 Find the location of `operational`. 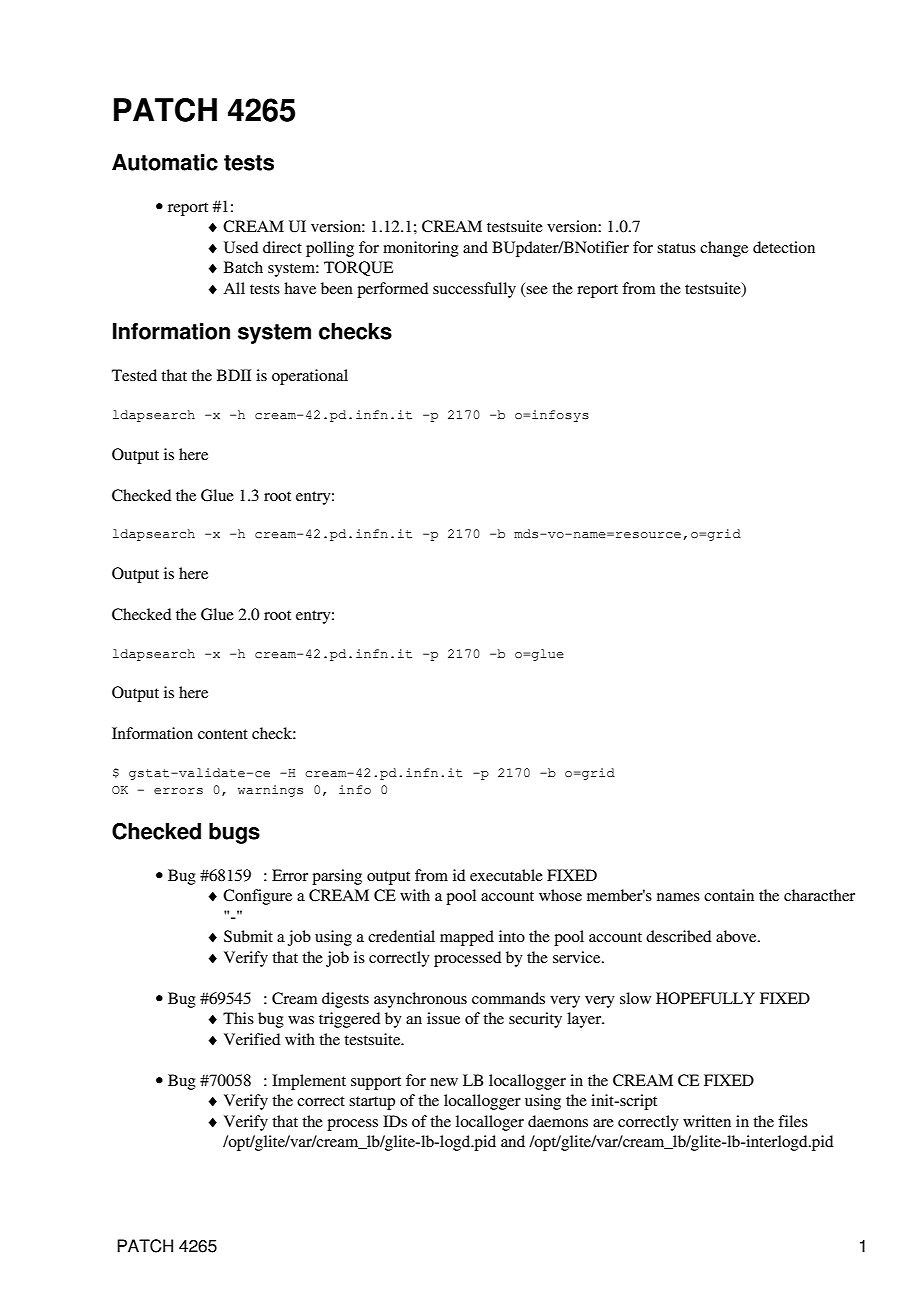

operational is located at coordinates (310, 377).
